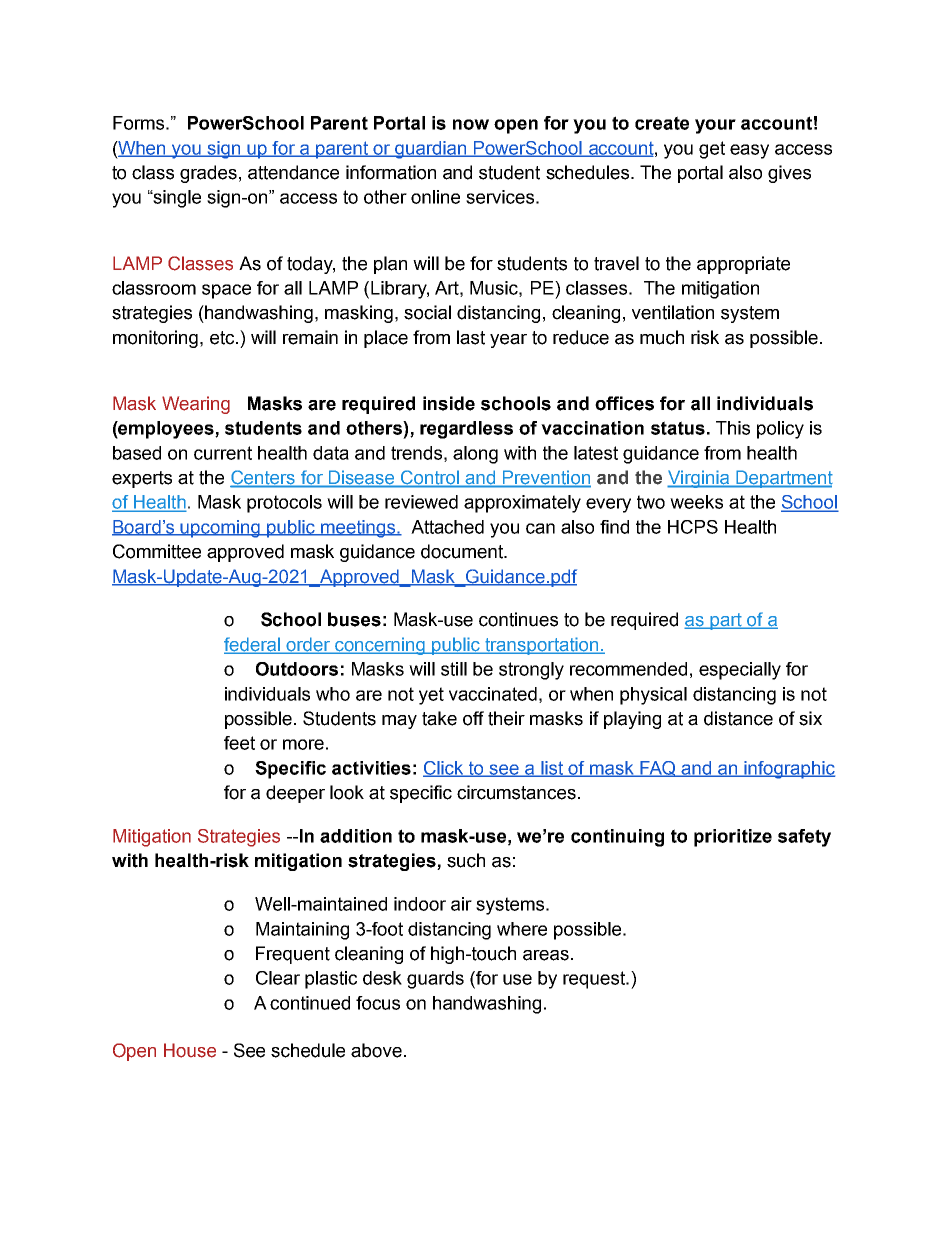 The height and width of the screenshot is (1233, 952). I want to click on grades, so click(208, 174).
